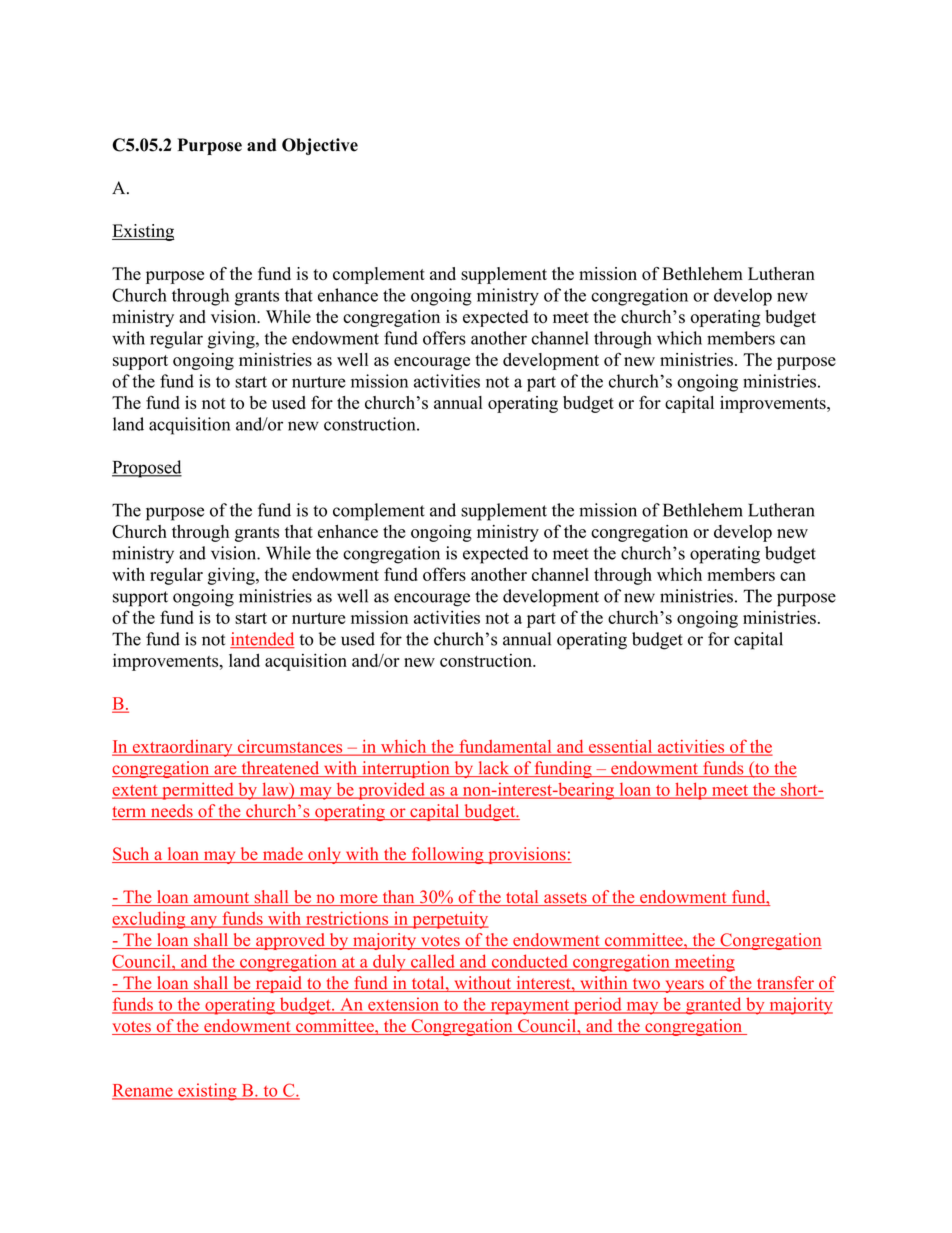 The width and height of the document is (952, 1233). Describe the element at coordinates (147, 469) in the document. I see `Proposed` at that location.
